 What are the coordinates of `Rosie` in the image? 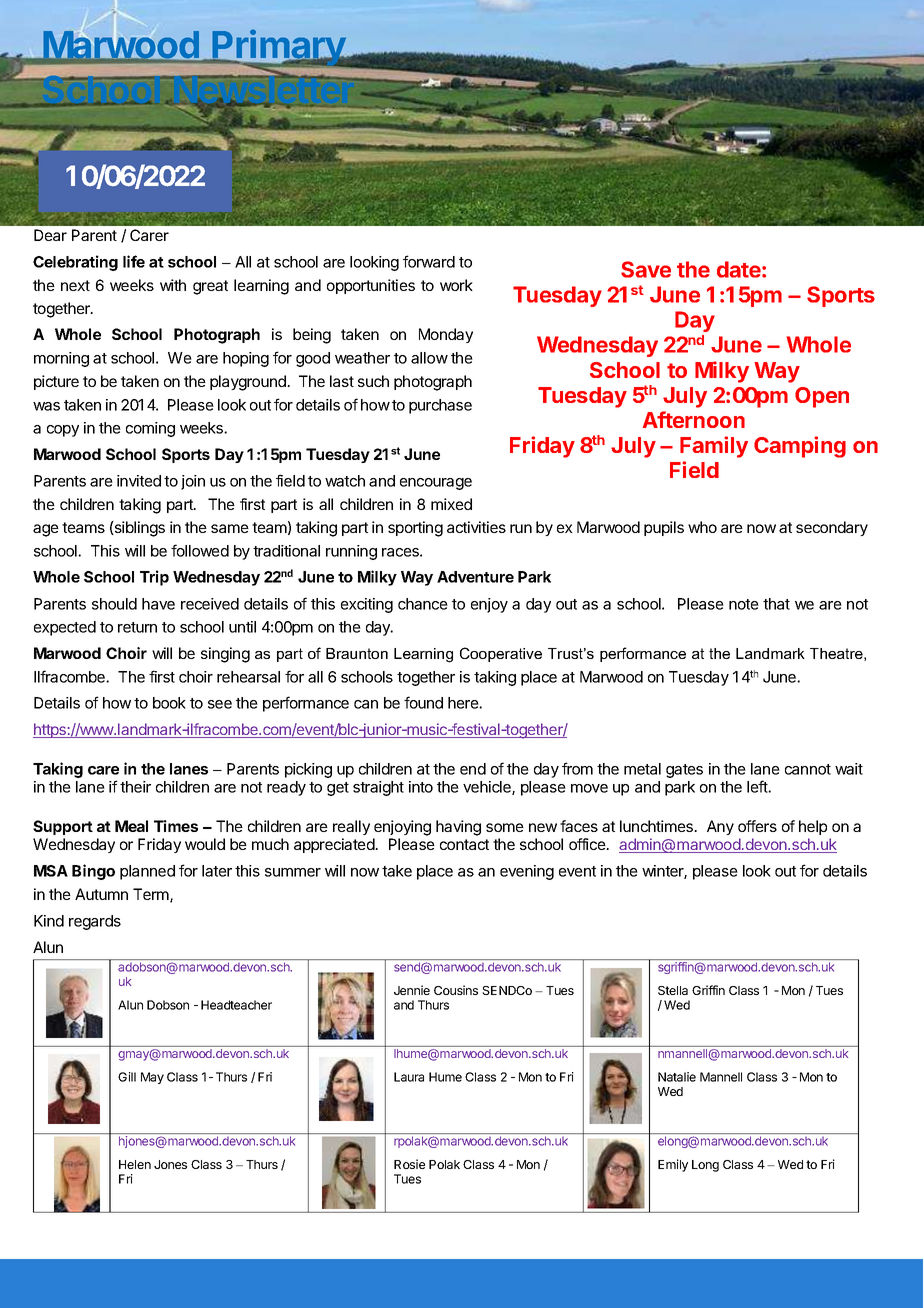 It's located at (409, 1164).
